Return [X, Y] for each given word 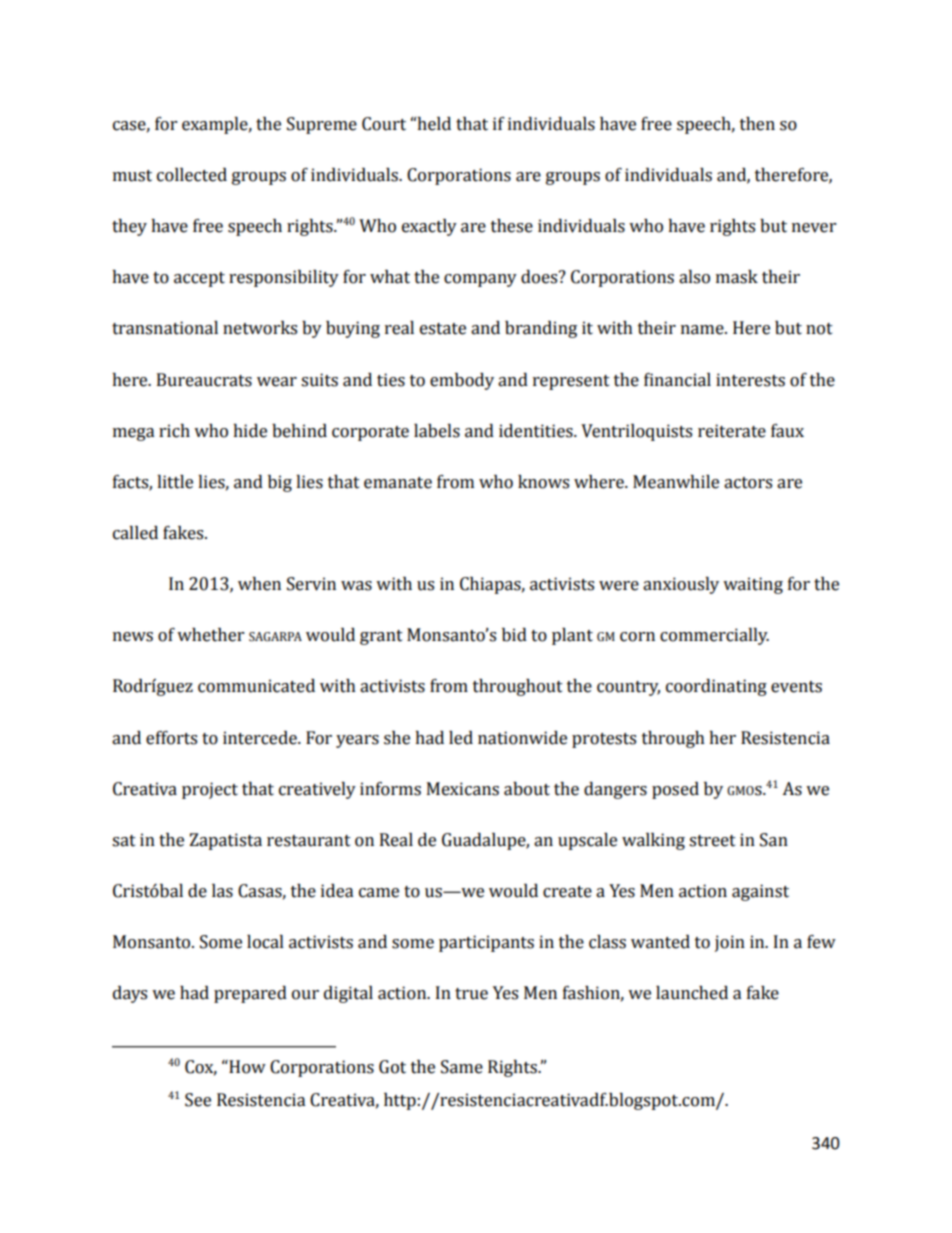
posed [675, 790]
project [210, 790]
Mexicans [463, 789]
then [757, 124]
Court [384, 124]
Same [462, 1067]
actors [748, 483]
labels [437, 431]
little [175, 482]
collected [192, 175]
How [246, 1067]
